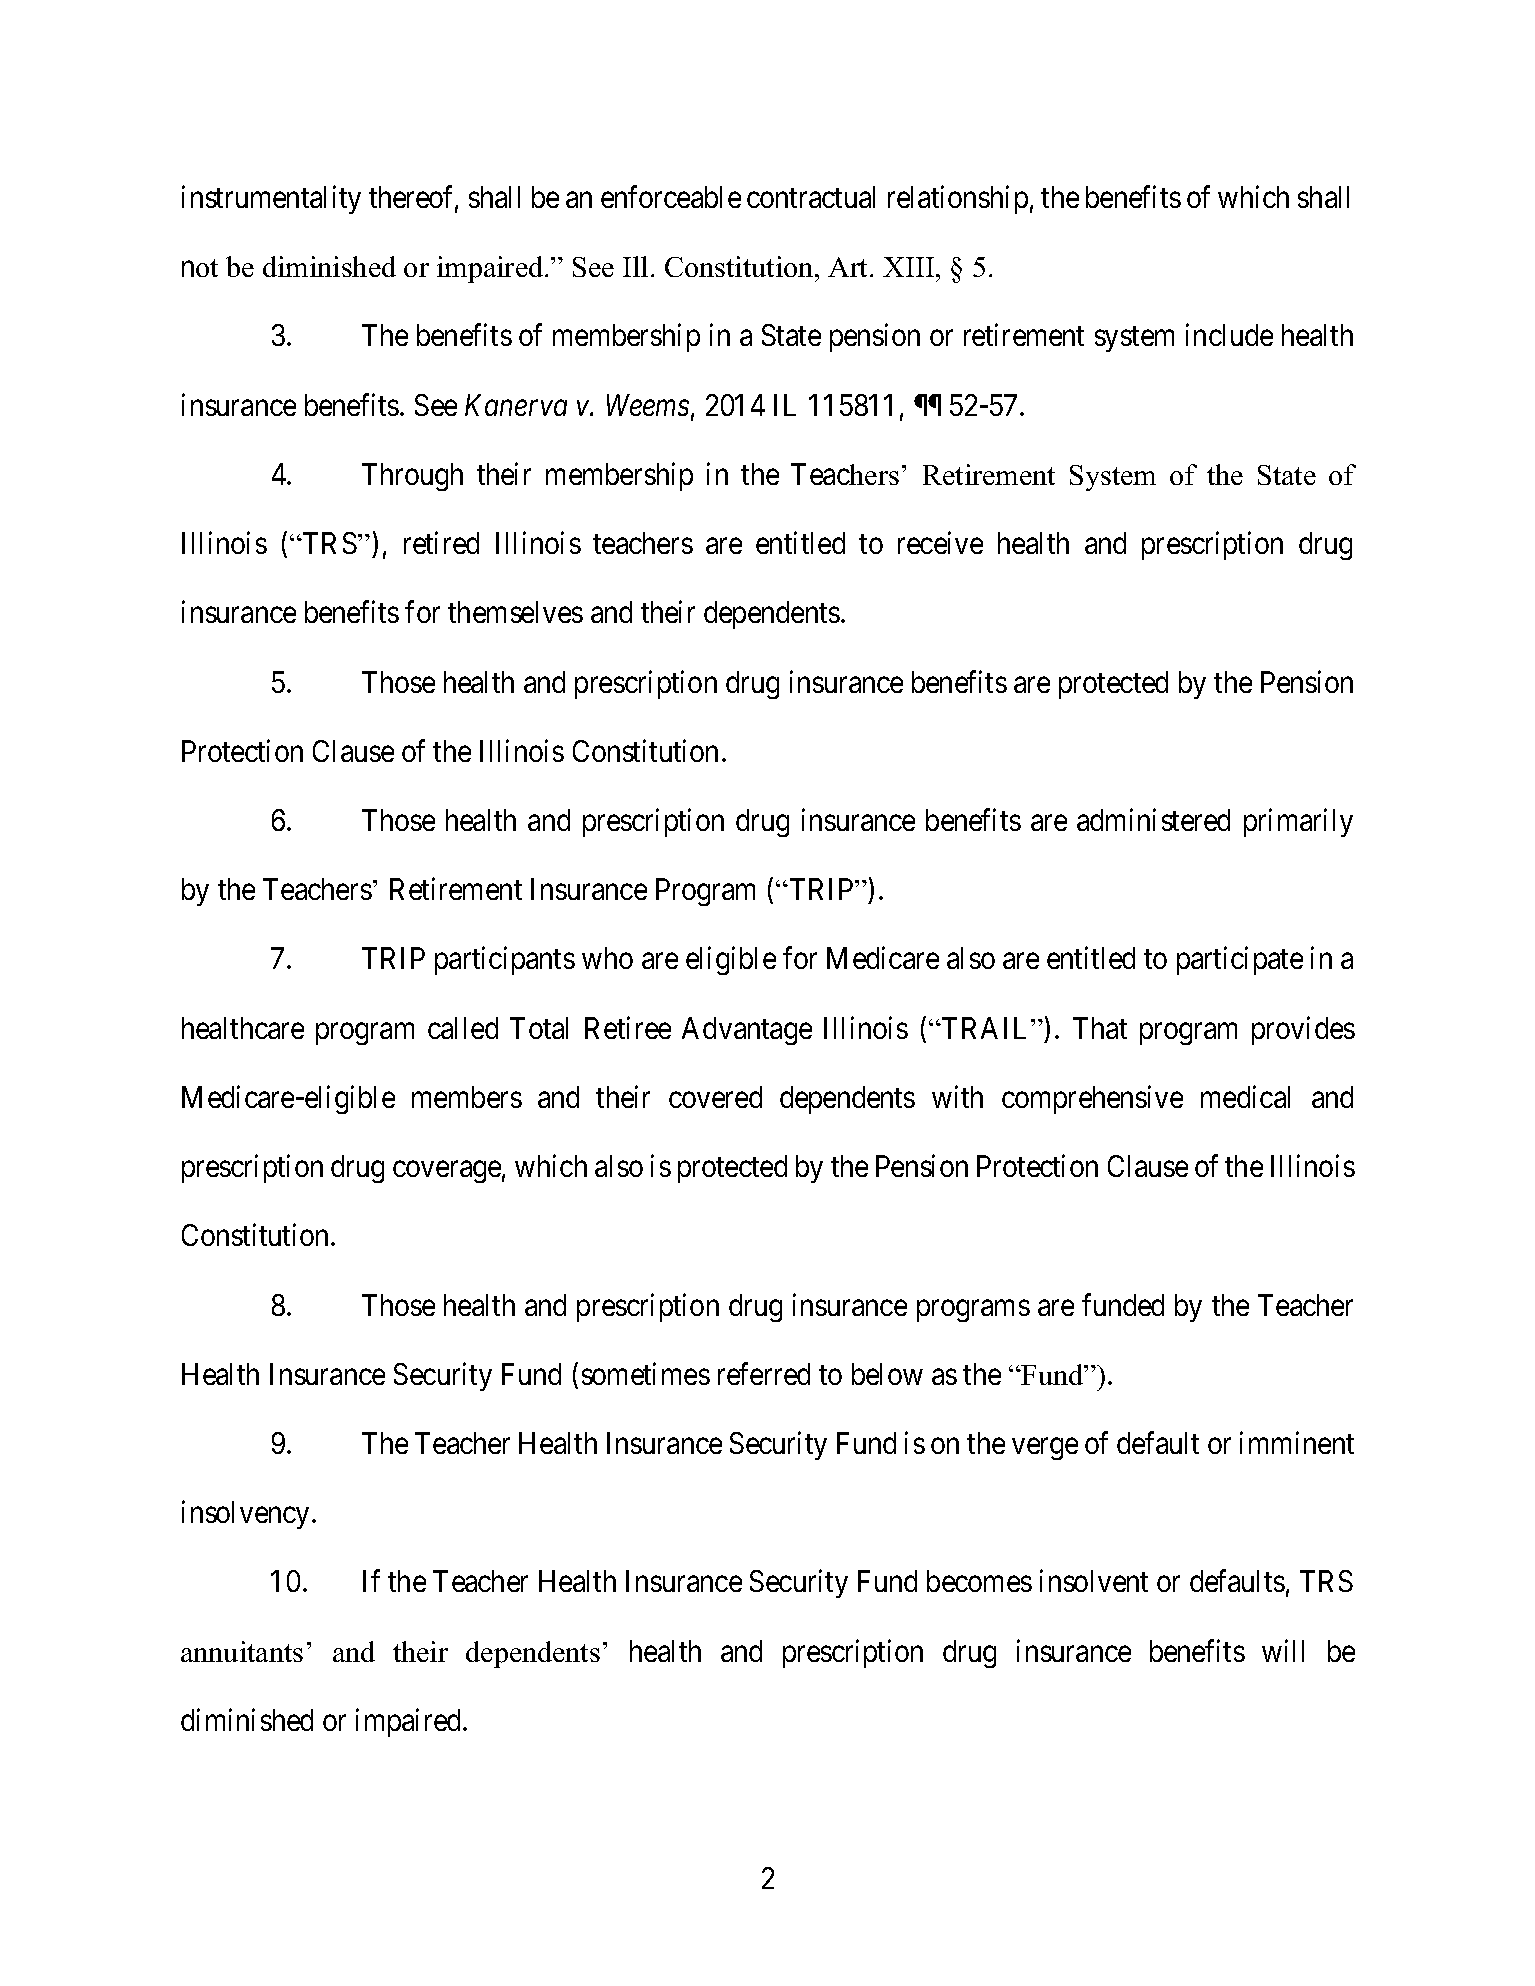  I want to click on imminent, so click(1297, 1442).
